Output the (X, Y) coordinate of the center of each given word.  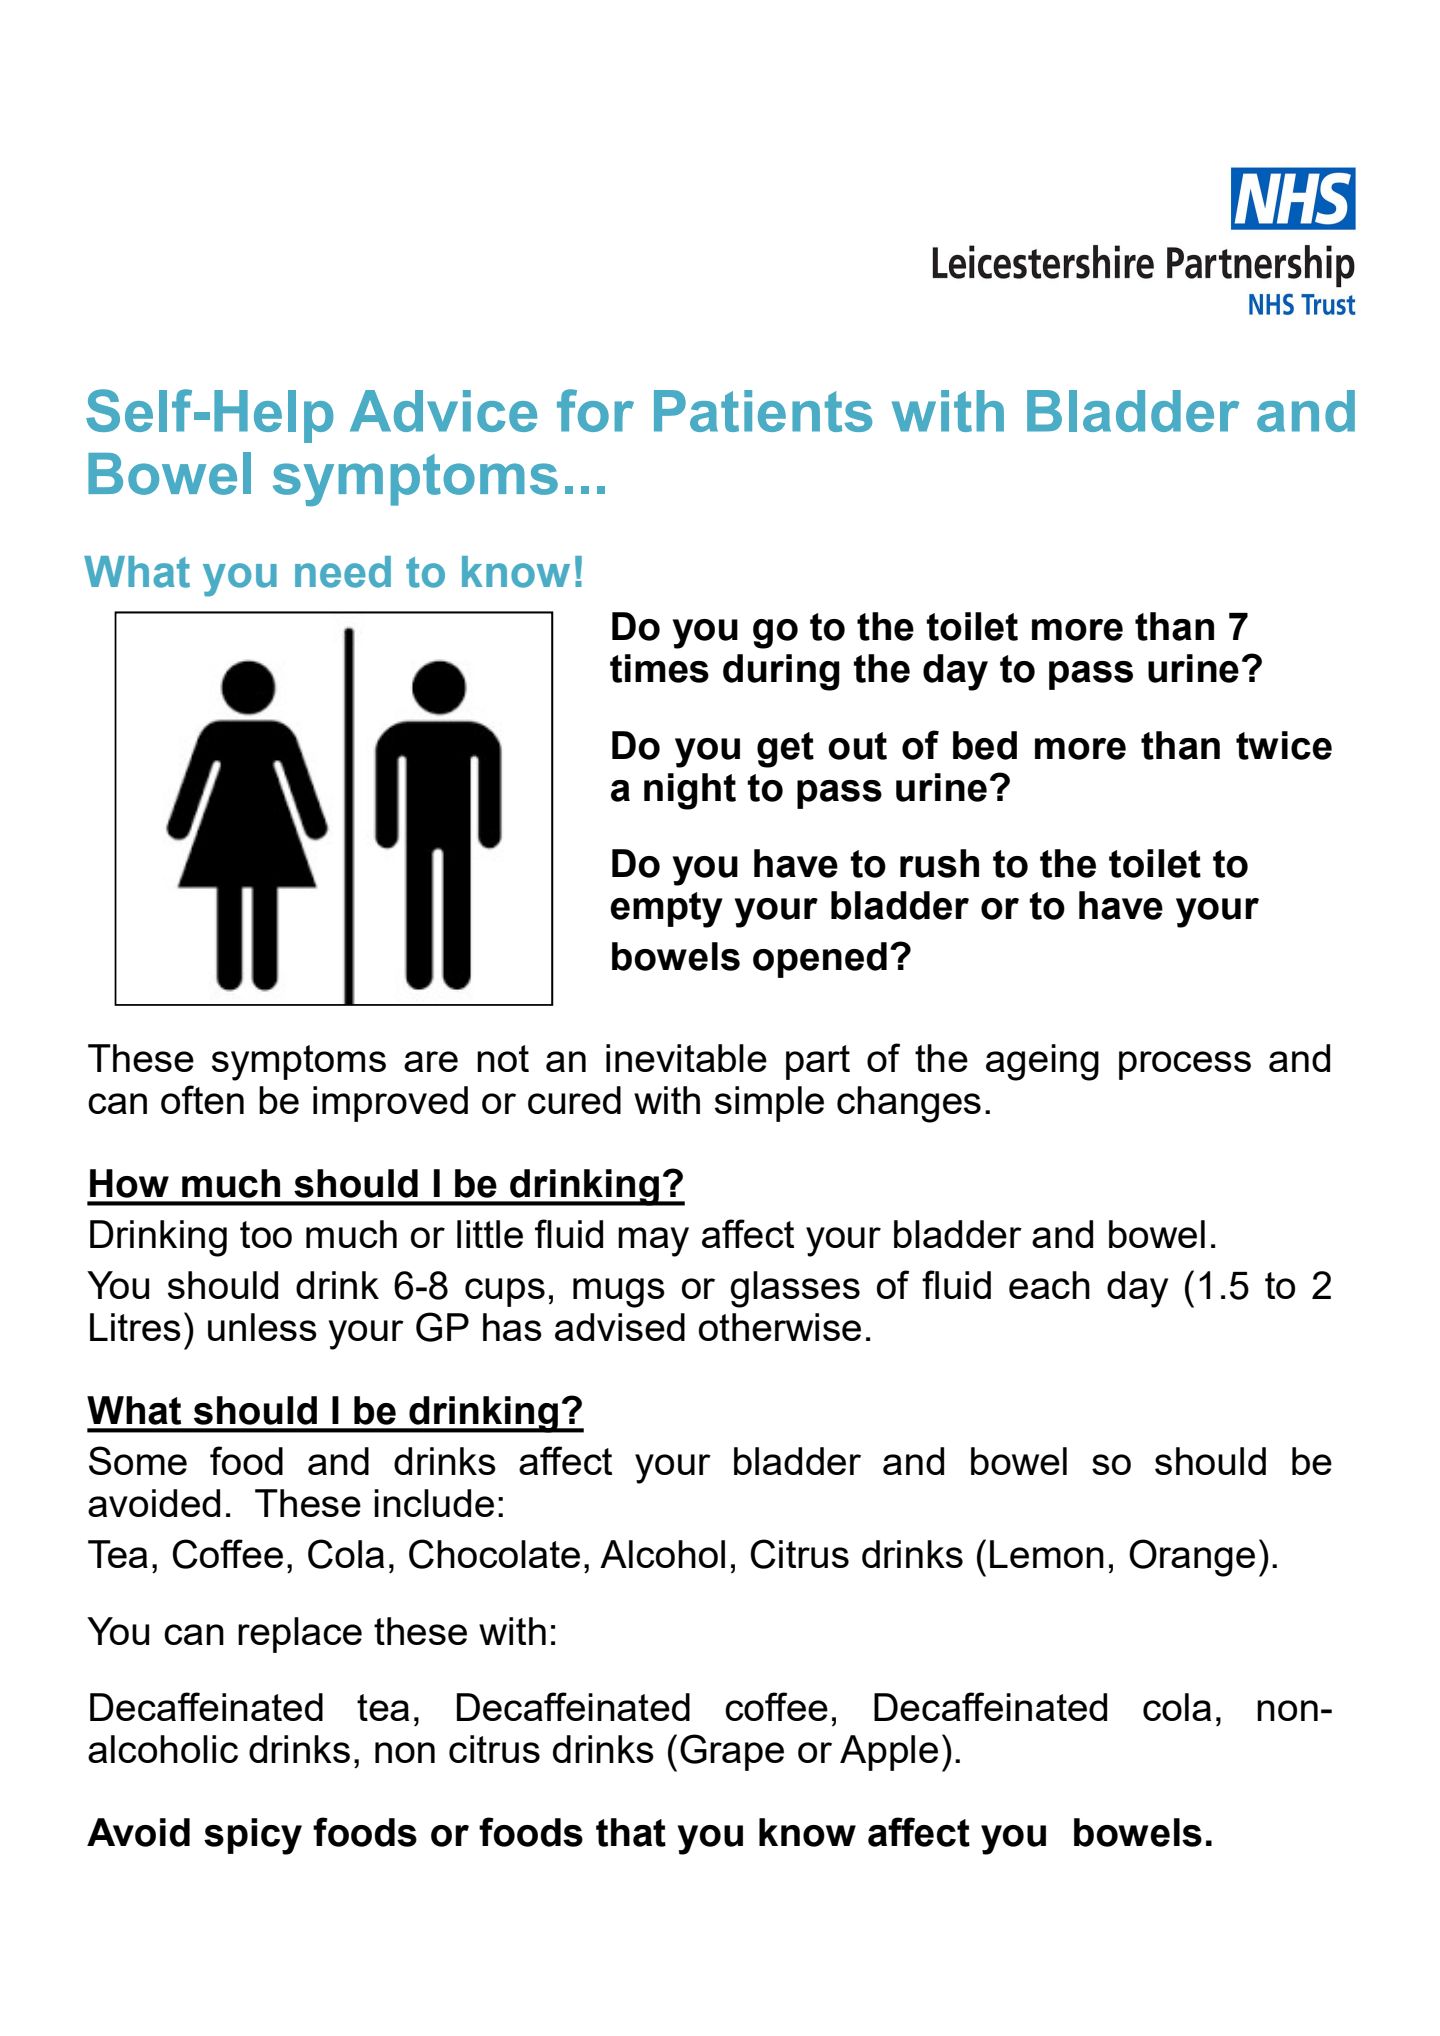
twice (1284, 745)
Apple (889, 1753)
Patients (763, 411)
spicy (253, 1836)
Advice (443, 411)
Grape (732, 1752)
